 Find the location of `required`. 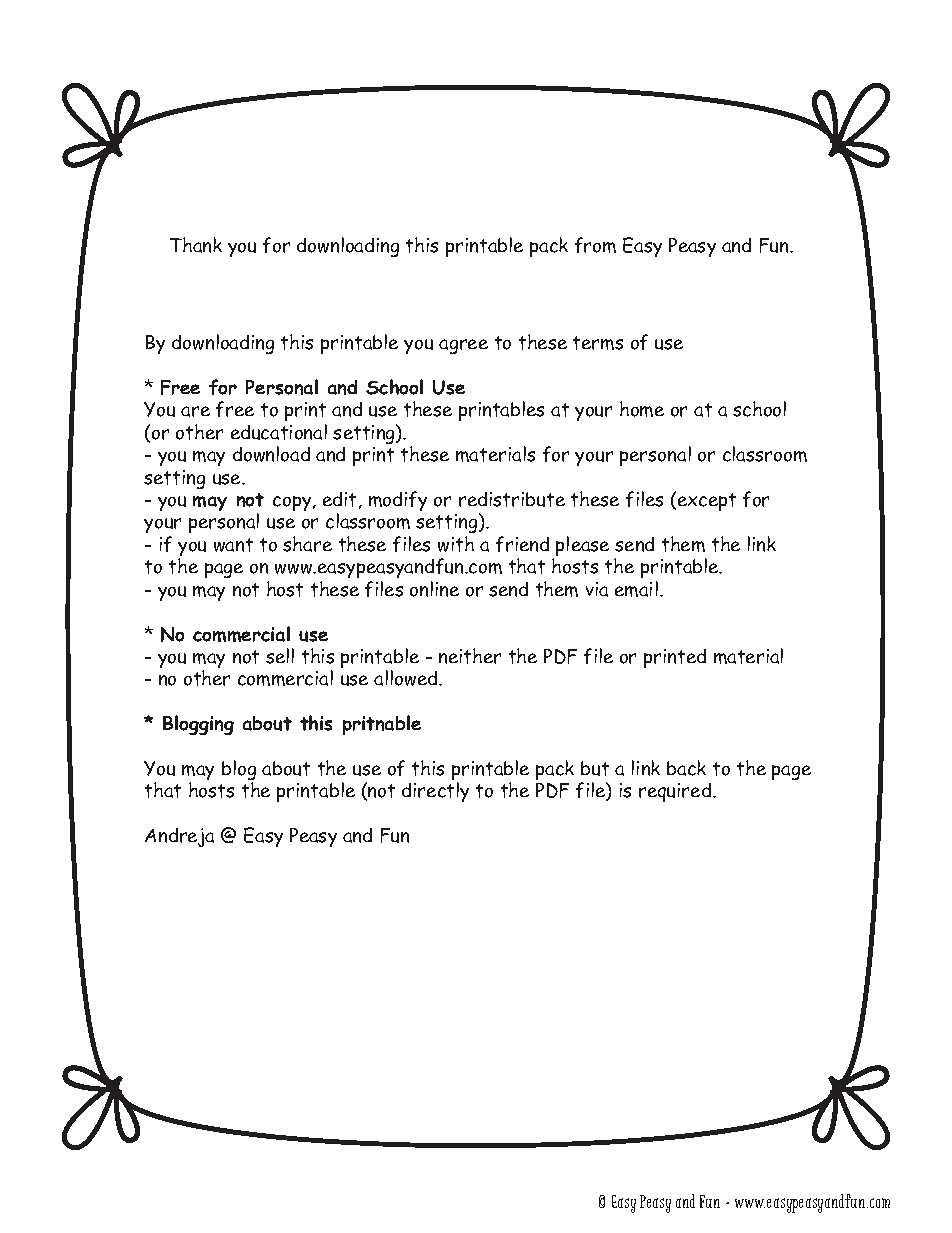

required is located at coordinates (676, 792).
